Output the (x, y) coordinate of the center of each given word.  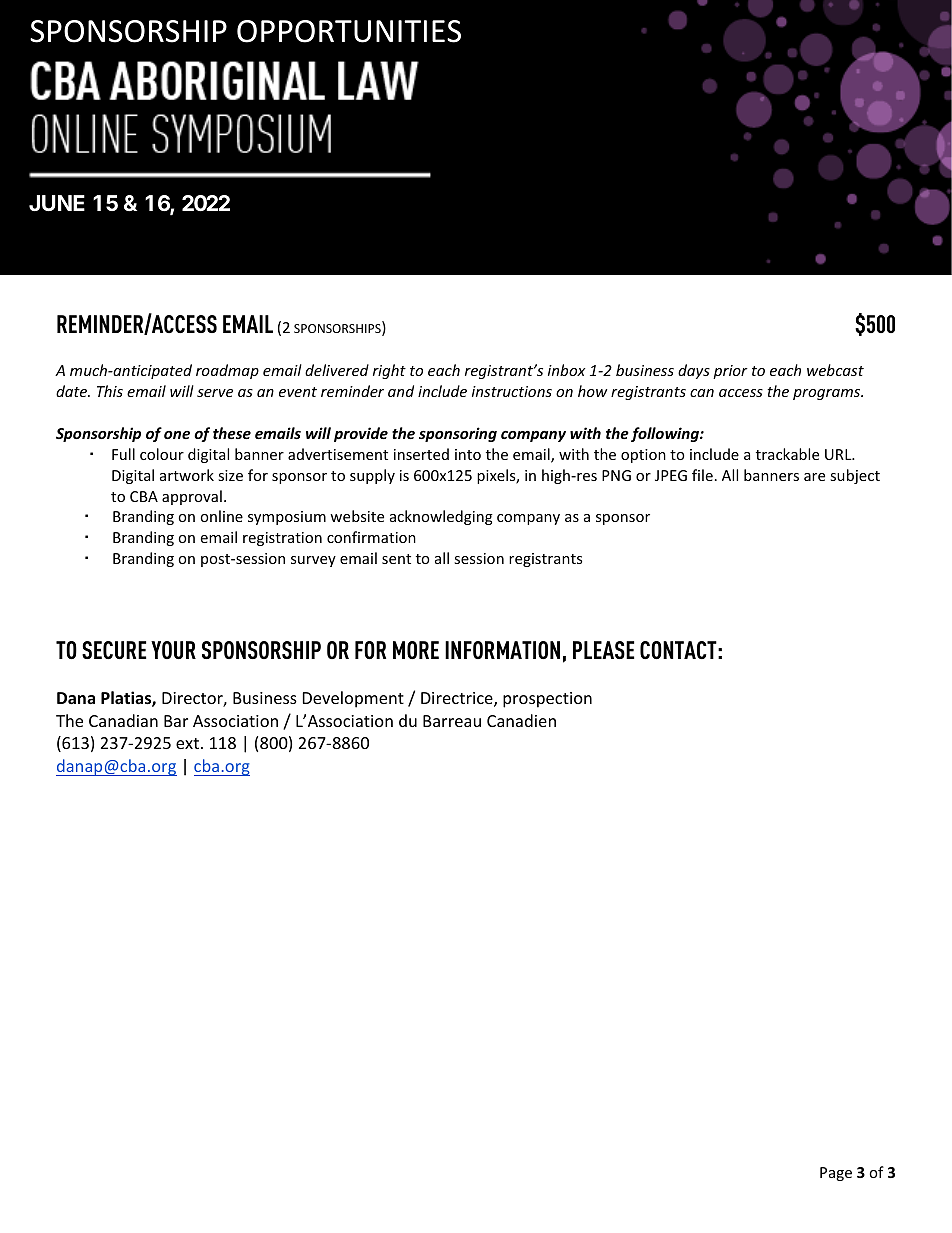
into (468, 454)
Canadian (123, 720)
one (177, 435)
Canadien (521, 720)
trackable (787, 454)
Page (836, 1174)
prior (730, 372)
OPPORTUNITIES (349, 31)
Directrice (458, 699)
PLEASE (603, 650)
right (389, 371)
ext (187, 743)
